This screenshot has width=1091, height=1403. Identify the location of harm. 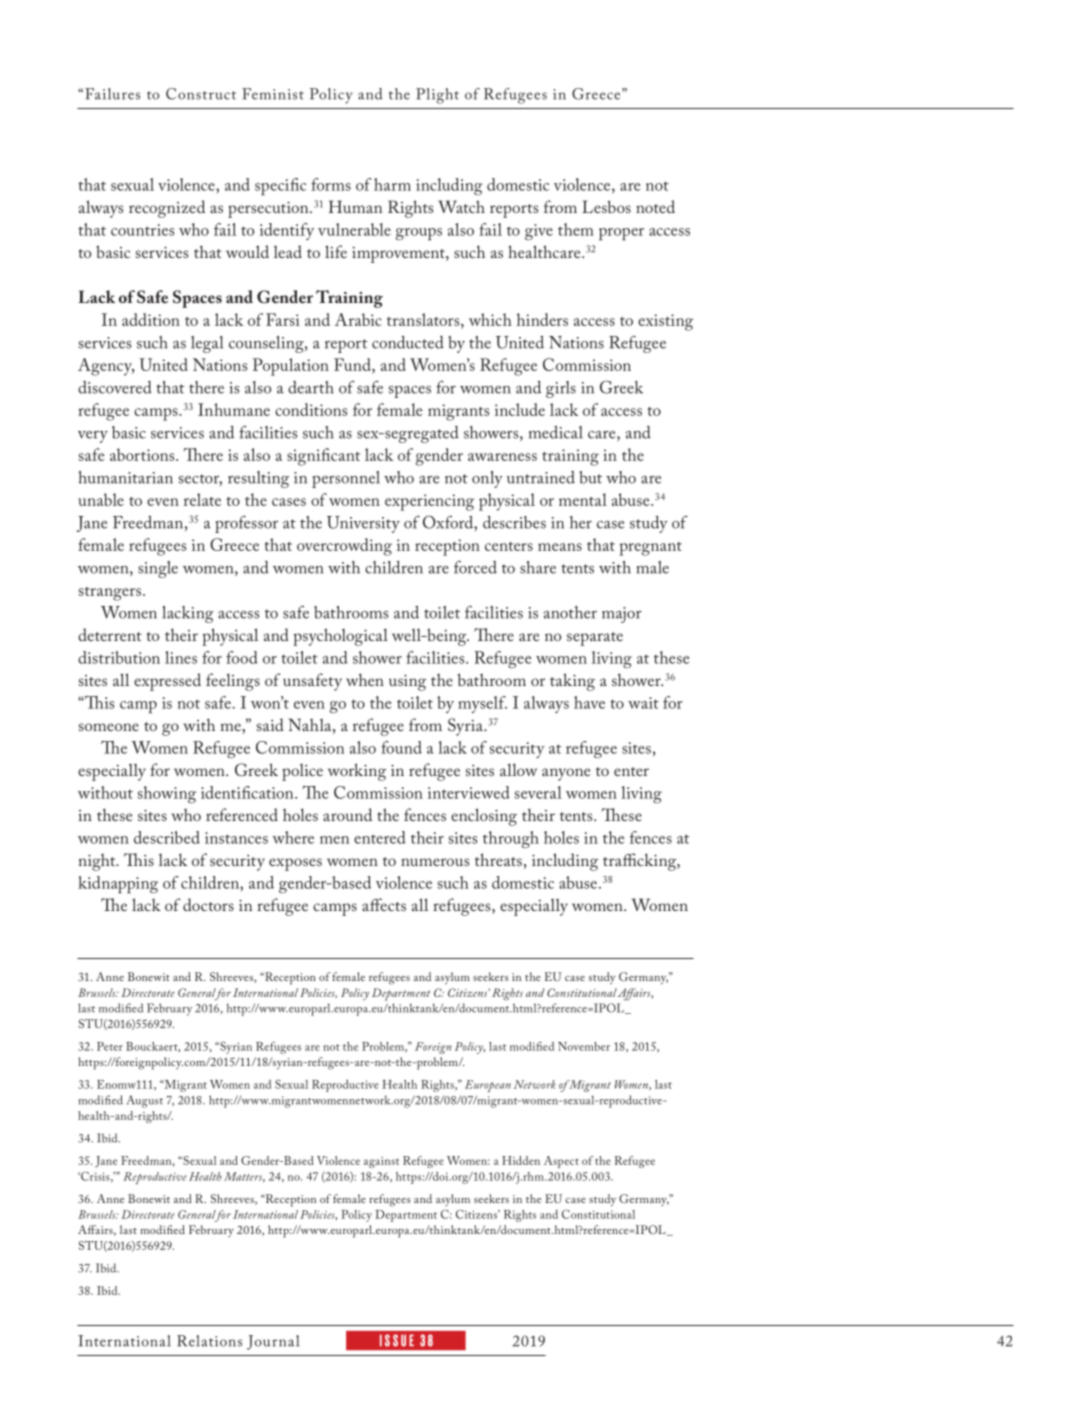
(392, 184).
